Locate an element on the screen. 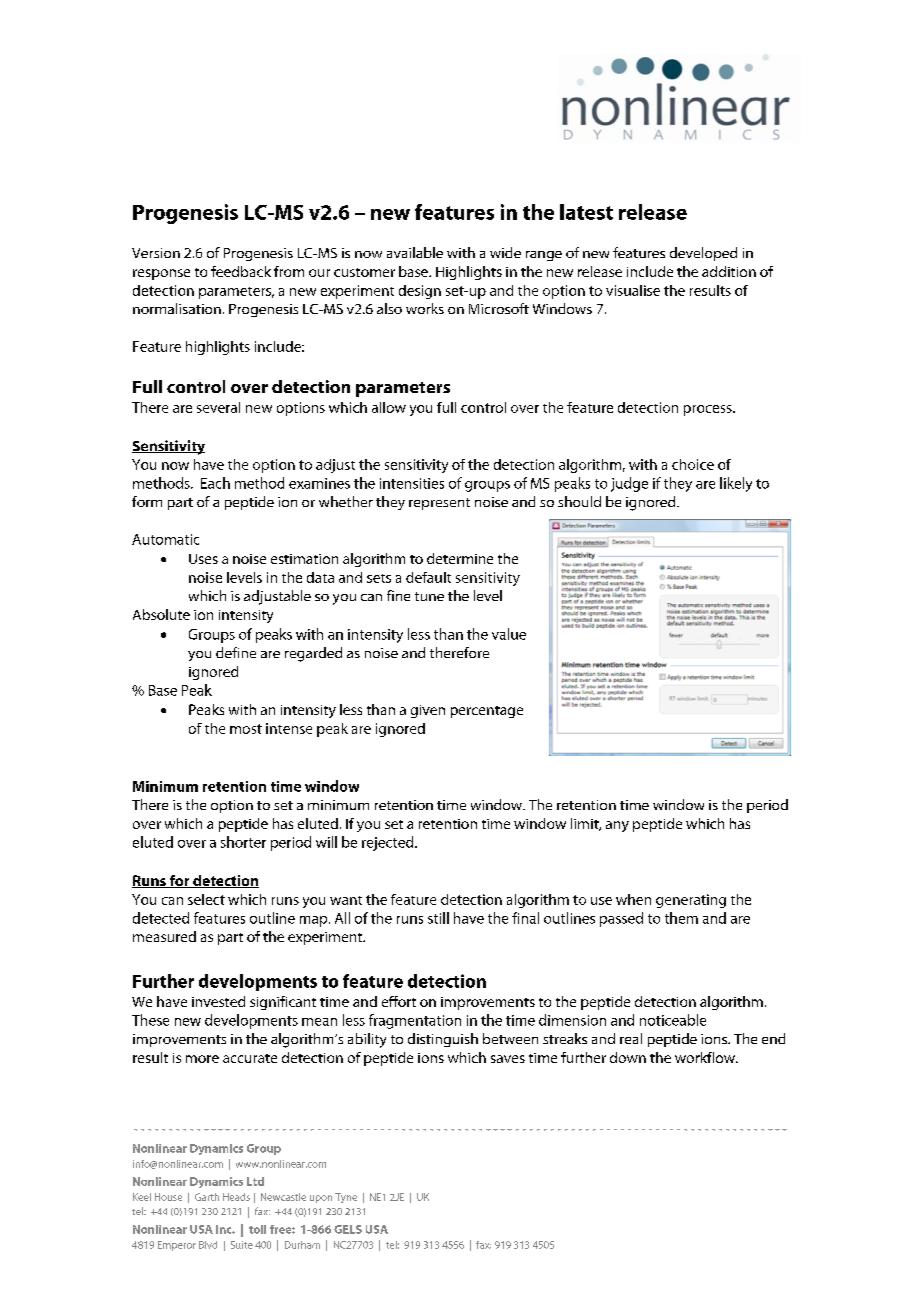 The width and height of the screenshot is (924, 1308). percentage is located at coordinates (487, 712).
